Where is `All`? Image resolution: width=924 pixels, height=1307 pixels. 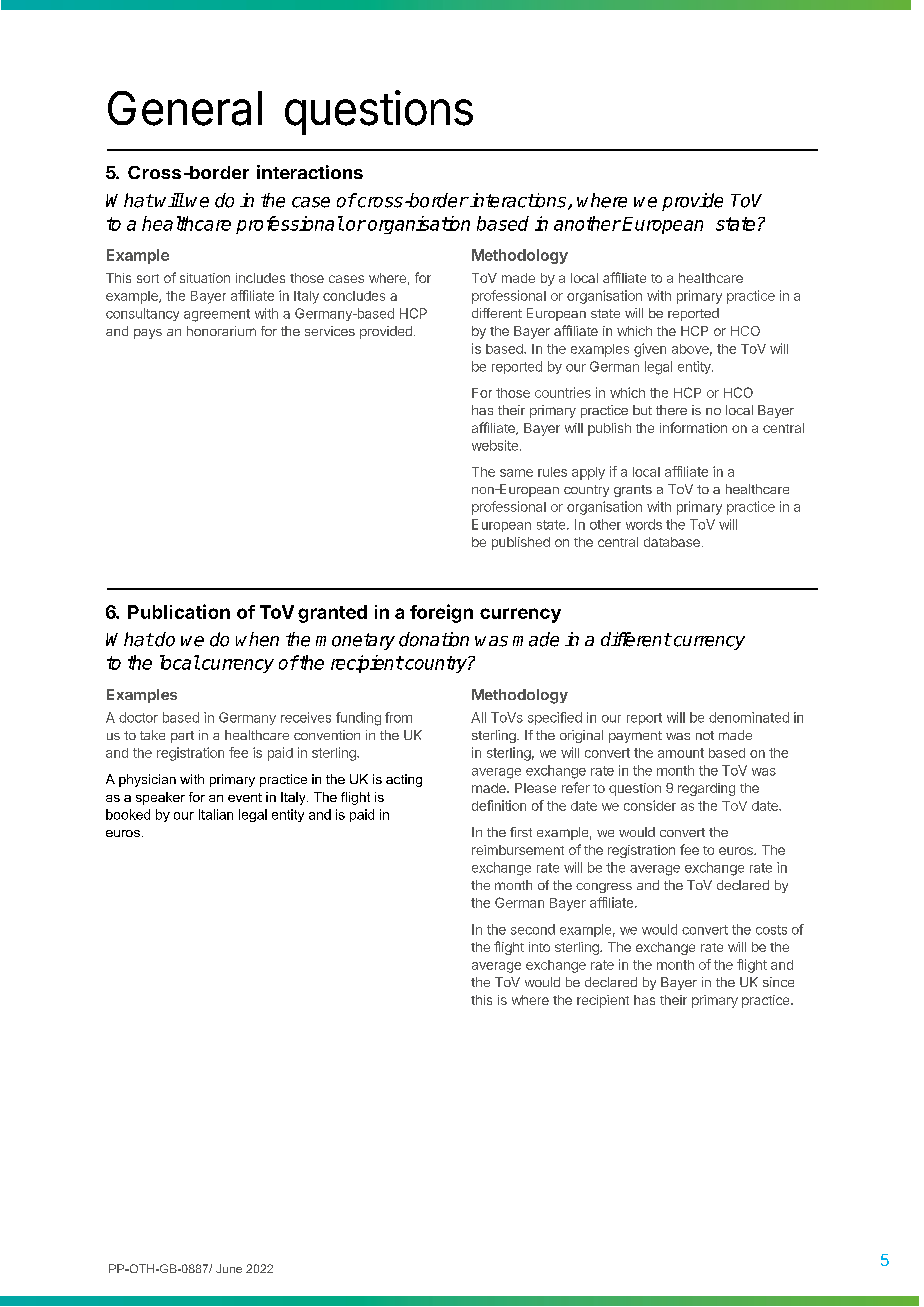 All is located at coordinates (478, 717).
